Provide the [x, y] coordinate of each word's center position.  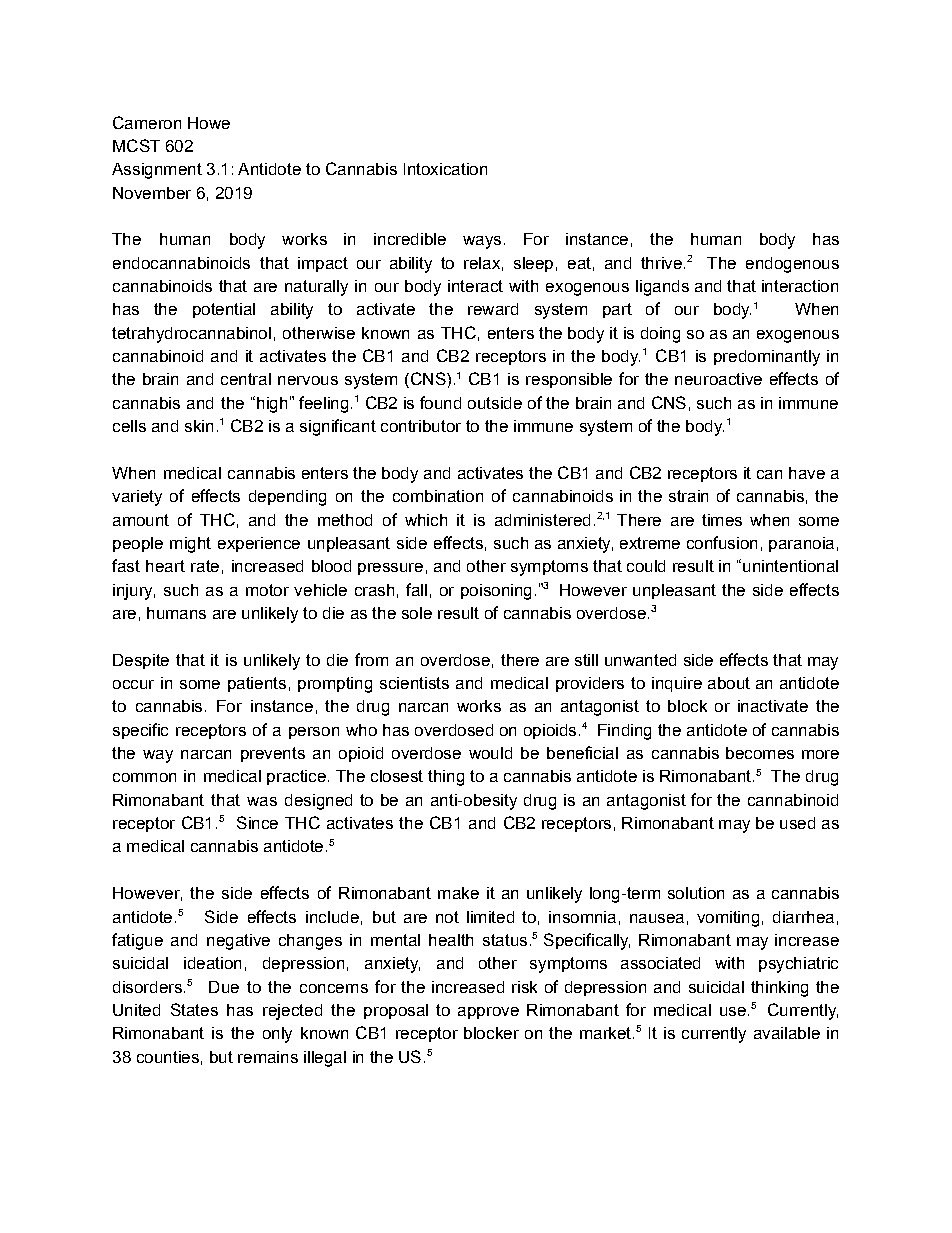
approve [488, 1013]
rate [205, 566]
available [787, 1033]
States [194, 1009]
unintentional [790, 566]
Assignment [157, 171]
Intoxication [445, 169]
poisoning [496, 592]
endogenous [792, 265]
